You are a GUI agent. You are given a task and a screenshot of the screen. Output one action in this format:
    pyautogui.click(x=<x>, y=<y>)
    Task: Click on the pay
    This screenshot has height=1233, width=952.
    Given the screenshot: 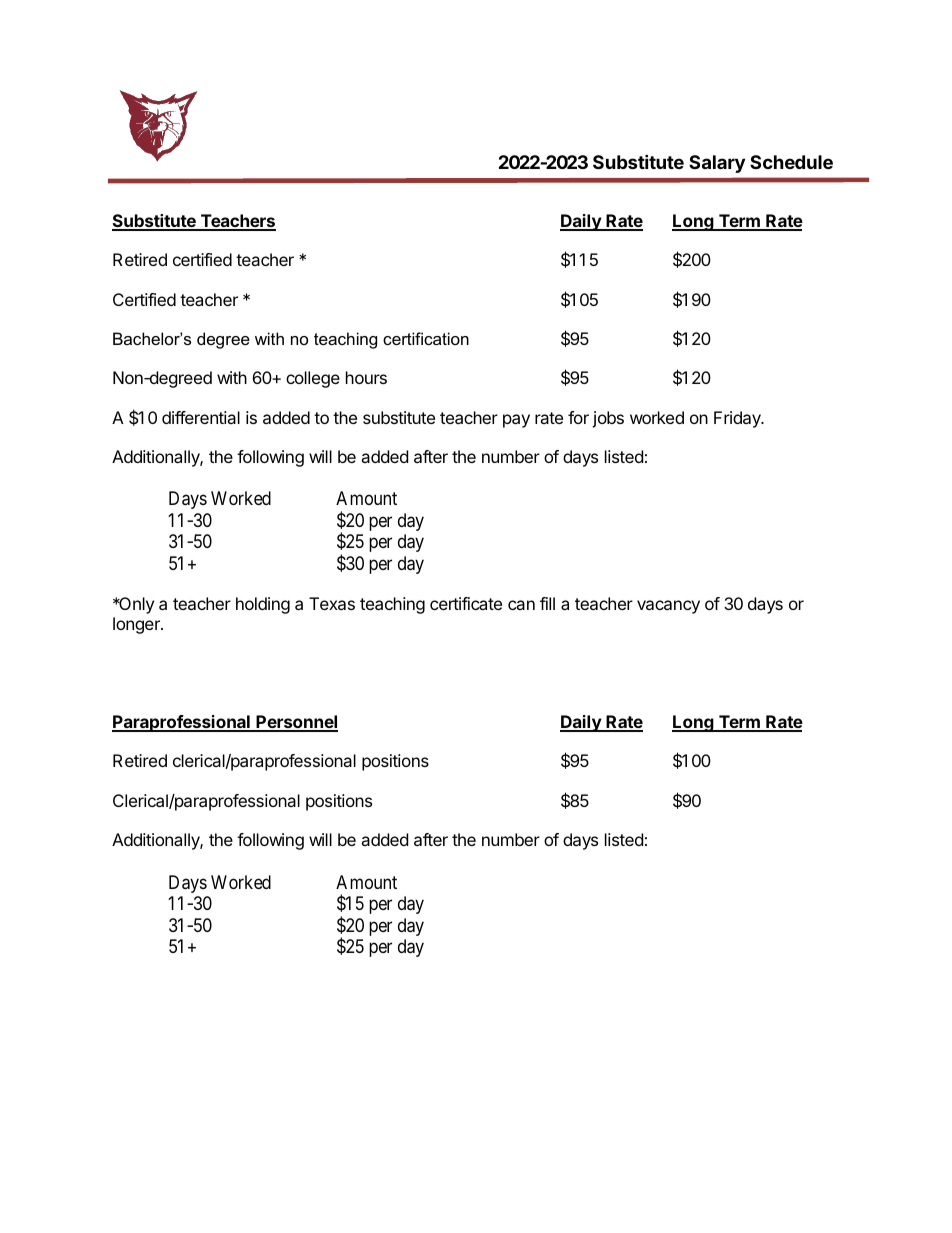 What is the action you would take?
    pyautogui.click(x=516, y=421)
